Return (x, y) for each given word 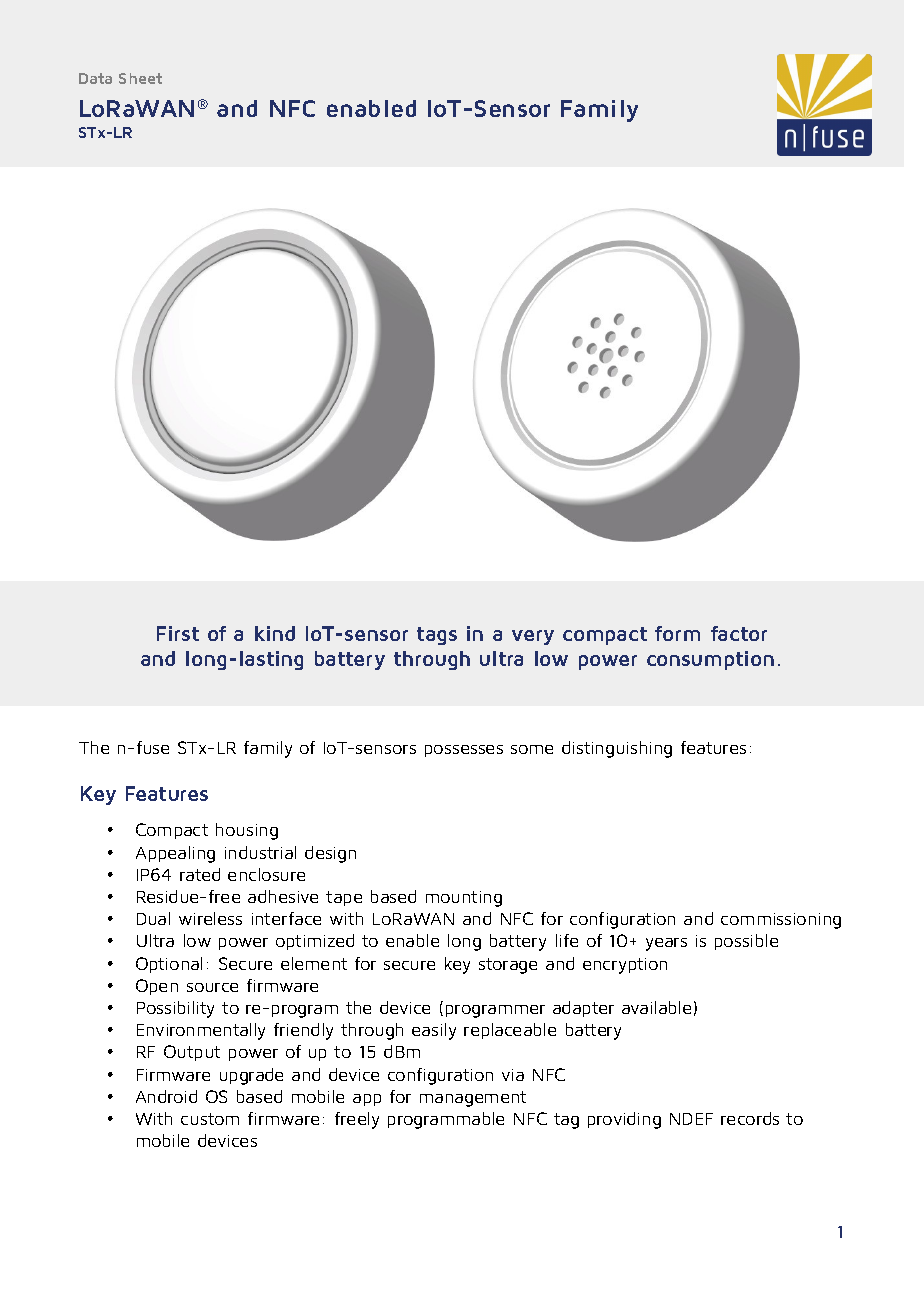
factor (739, 633)
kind (275, 633)
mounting (464, 899)
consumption (710, 660)
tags (437, 636)
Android (166, 1096)
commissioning (781, 921)
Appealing (175, 854)
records (750, 1118)
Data (95, 78)
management (473, 1099)
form (677, 633)
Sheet (140, 78)
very (533, 637)
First (178, 633)
